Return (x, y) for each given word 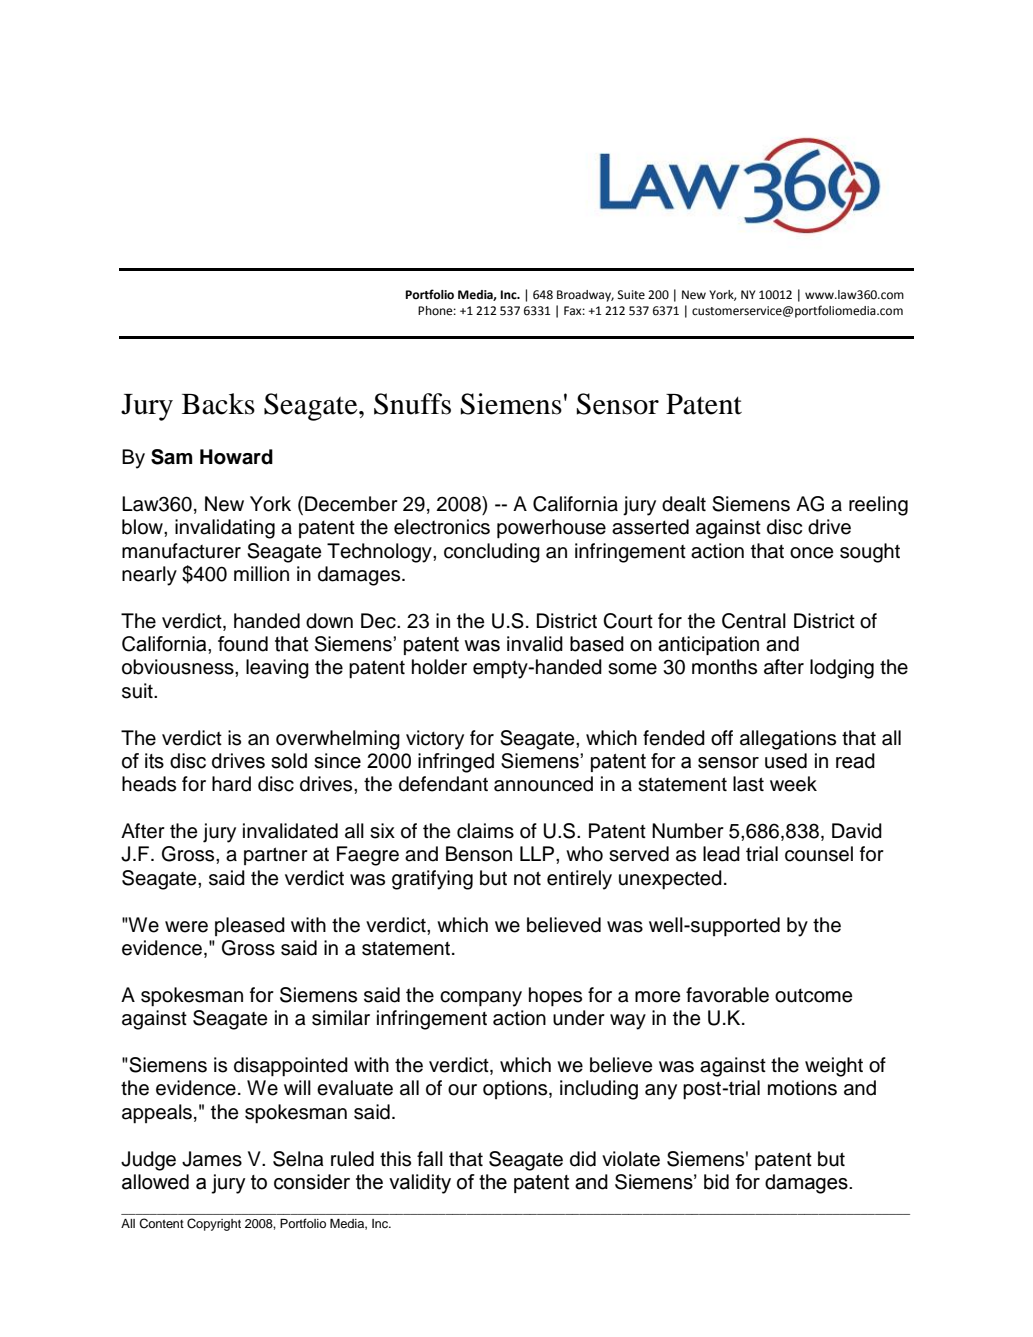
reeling (878, 506)
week (793, 784)
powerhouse (551, 529)
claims (485, 831)
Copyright (214, 1224)
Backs (218, 404)
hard (231, 784)
